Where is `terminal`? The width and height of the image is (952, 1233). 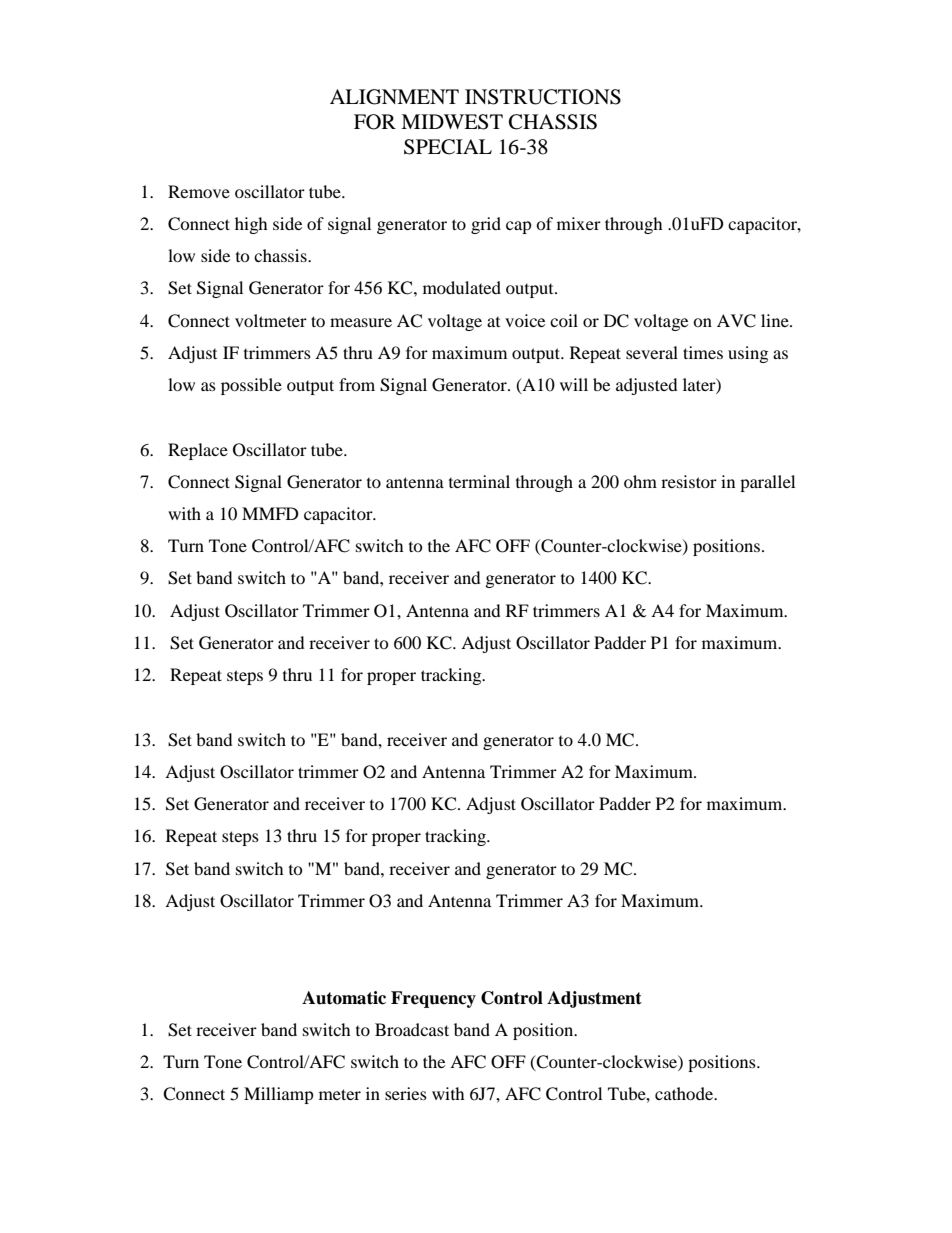
terminal is located at coordinates (479, 481).
